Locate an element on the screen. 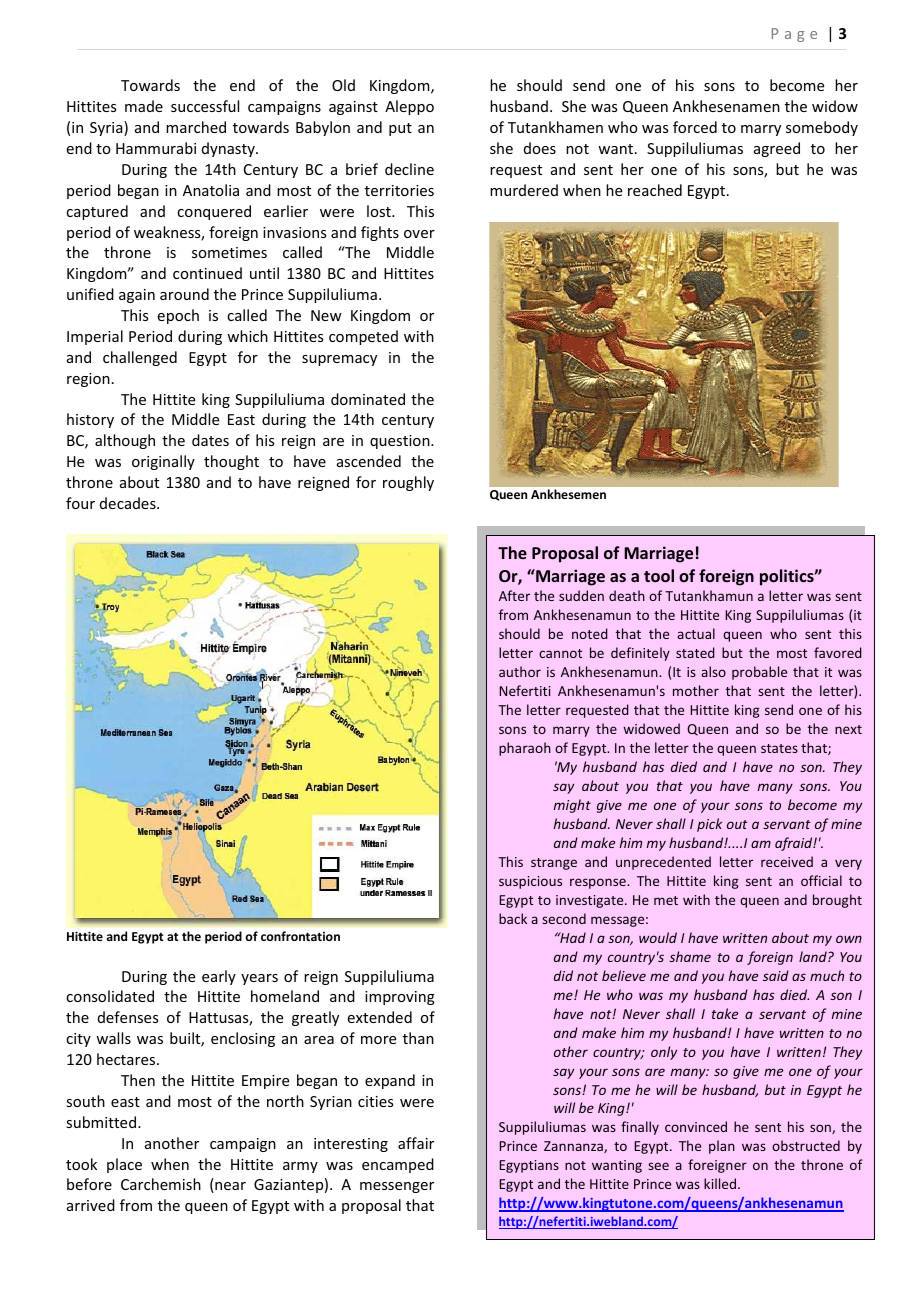 This screenshot has width=924, height=1308. Aleppo is located at coordinates (409, 107).
